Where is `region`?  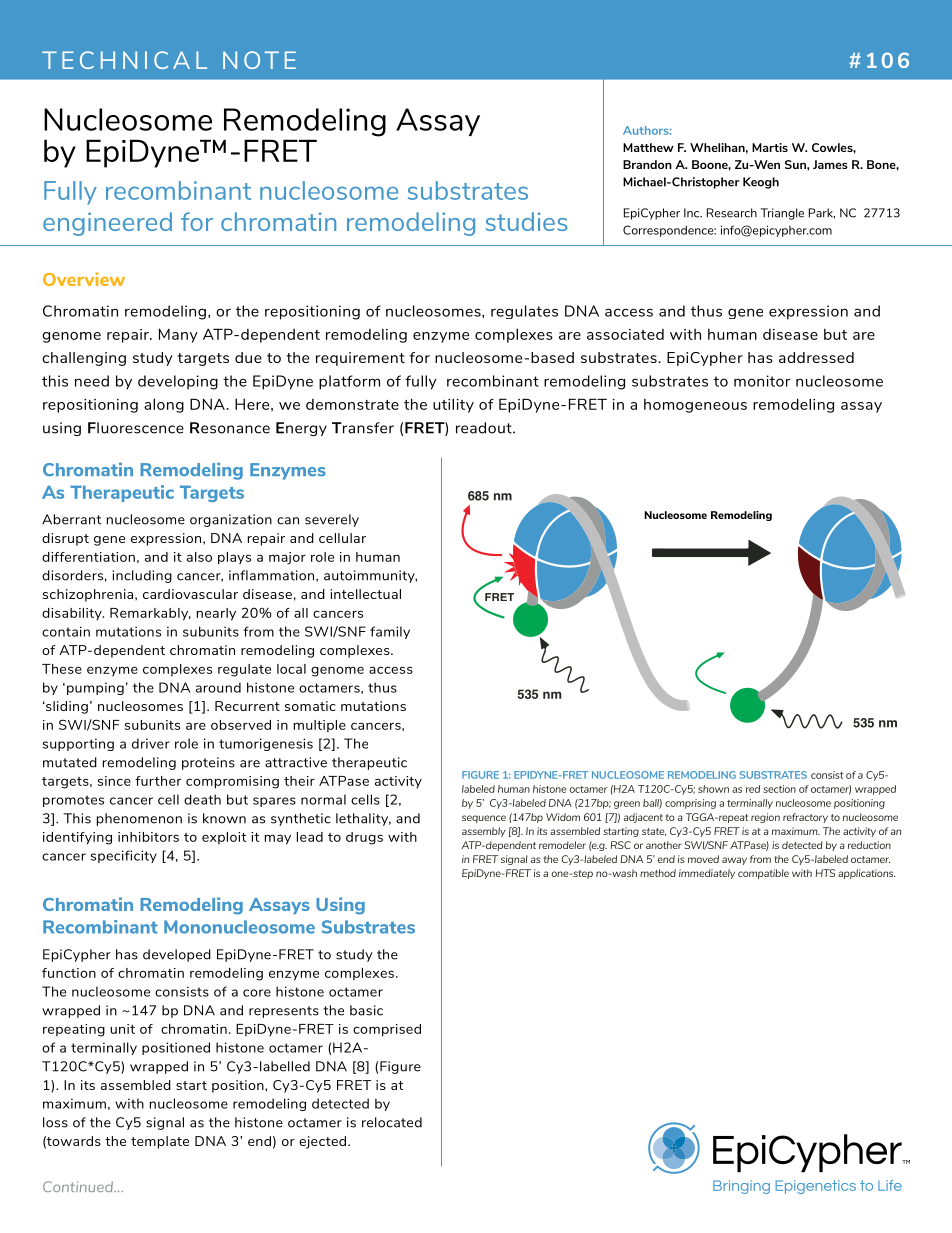
region is located at coordinates (765, 818).
